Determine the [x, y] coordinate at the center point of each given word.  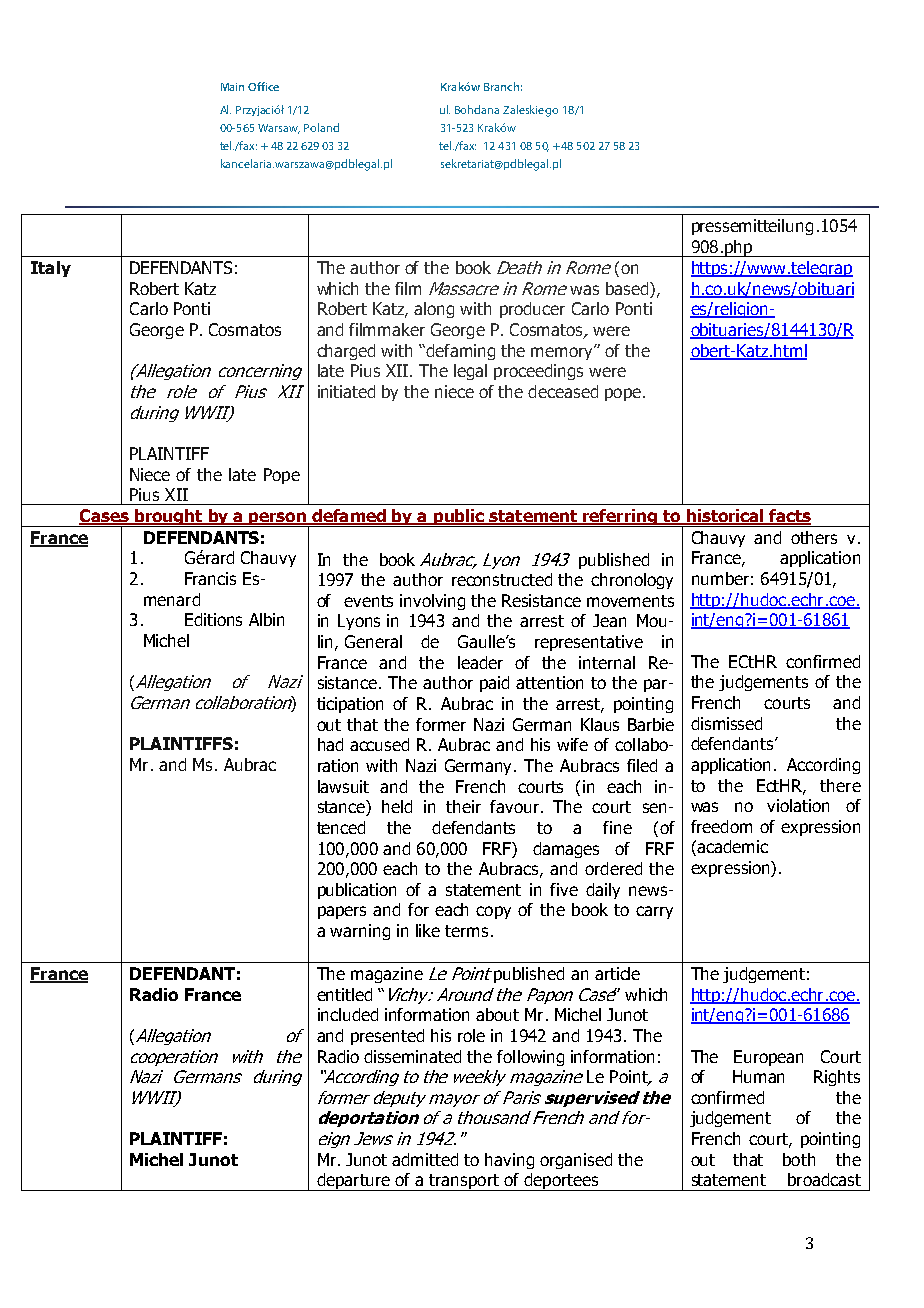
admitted [425, 1159]
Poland [321, 127]
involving [432, 602]
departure [353, 1182]
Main [232, 87]
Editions [213, 619]
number [720, 578]
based [628, 290]
